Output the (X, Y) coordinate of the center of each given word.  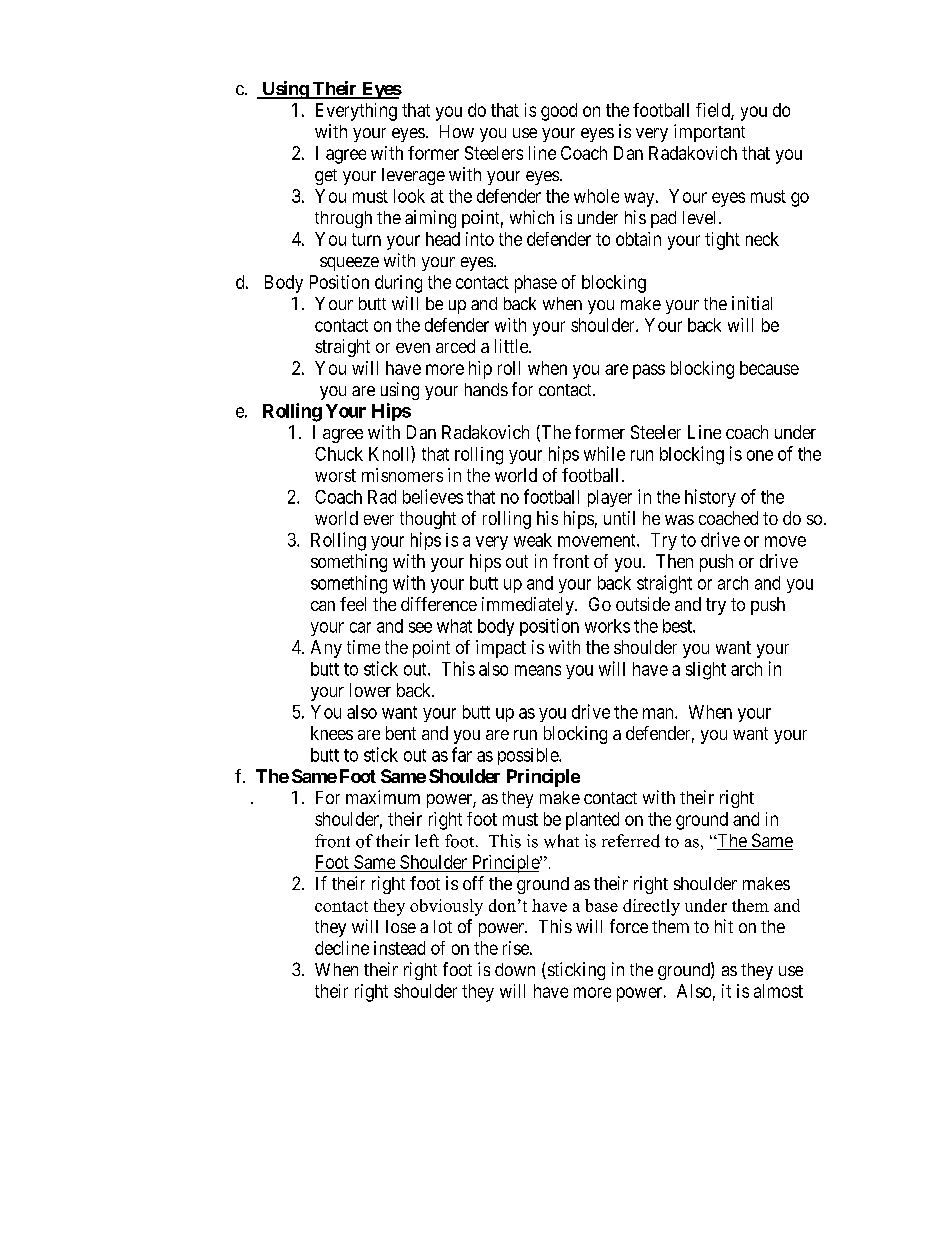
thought (428, 520)
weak (533, 540)
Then (674, 561)
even (413, 348)
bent (401, 733)
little (512, 346)
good (559, 112)
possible (529, 756)
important (709, 133)
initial (752, 303)
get (326, 177)
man (659, 713)
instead (399, 948)
